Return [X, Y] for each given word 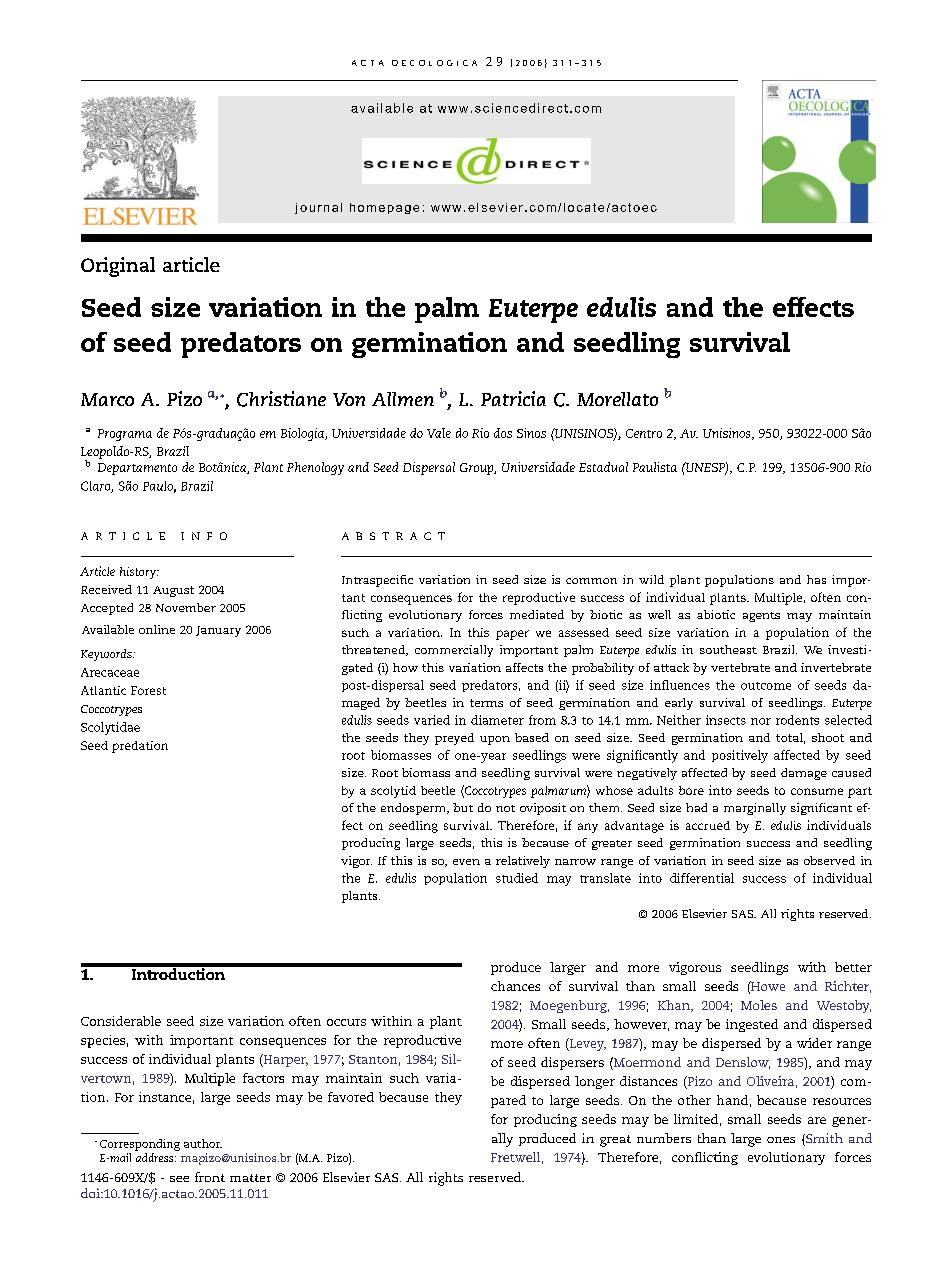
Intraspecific [377, 581]
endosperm [414, 809]
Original [118, 267]
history [139, 573]
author [203, 1143]
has [816, 579]
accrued [708, 825]
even [466, 862]
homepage [384, 208]
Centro [644, 433]
